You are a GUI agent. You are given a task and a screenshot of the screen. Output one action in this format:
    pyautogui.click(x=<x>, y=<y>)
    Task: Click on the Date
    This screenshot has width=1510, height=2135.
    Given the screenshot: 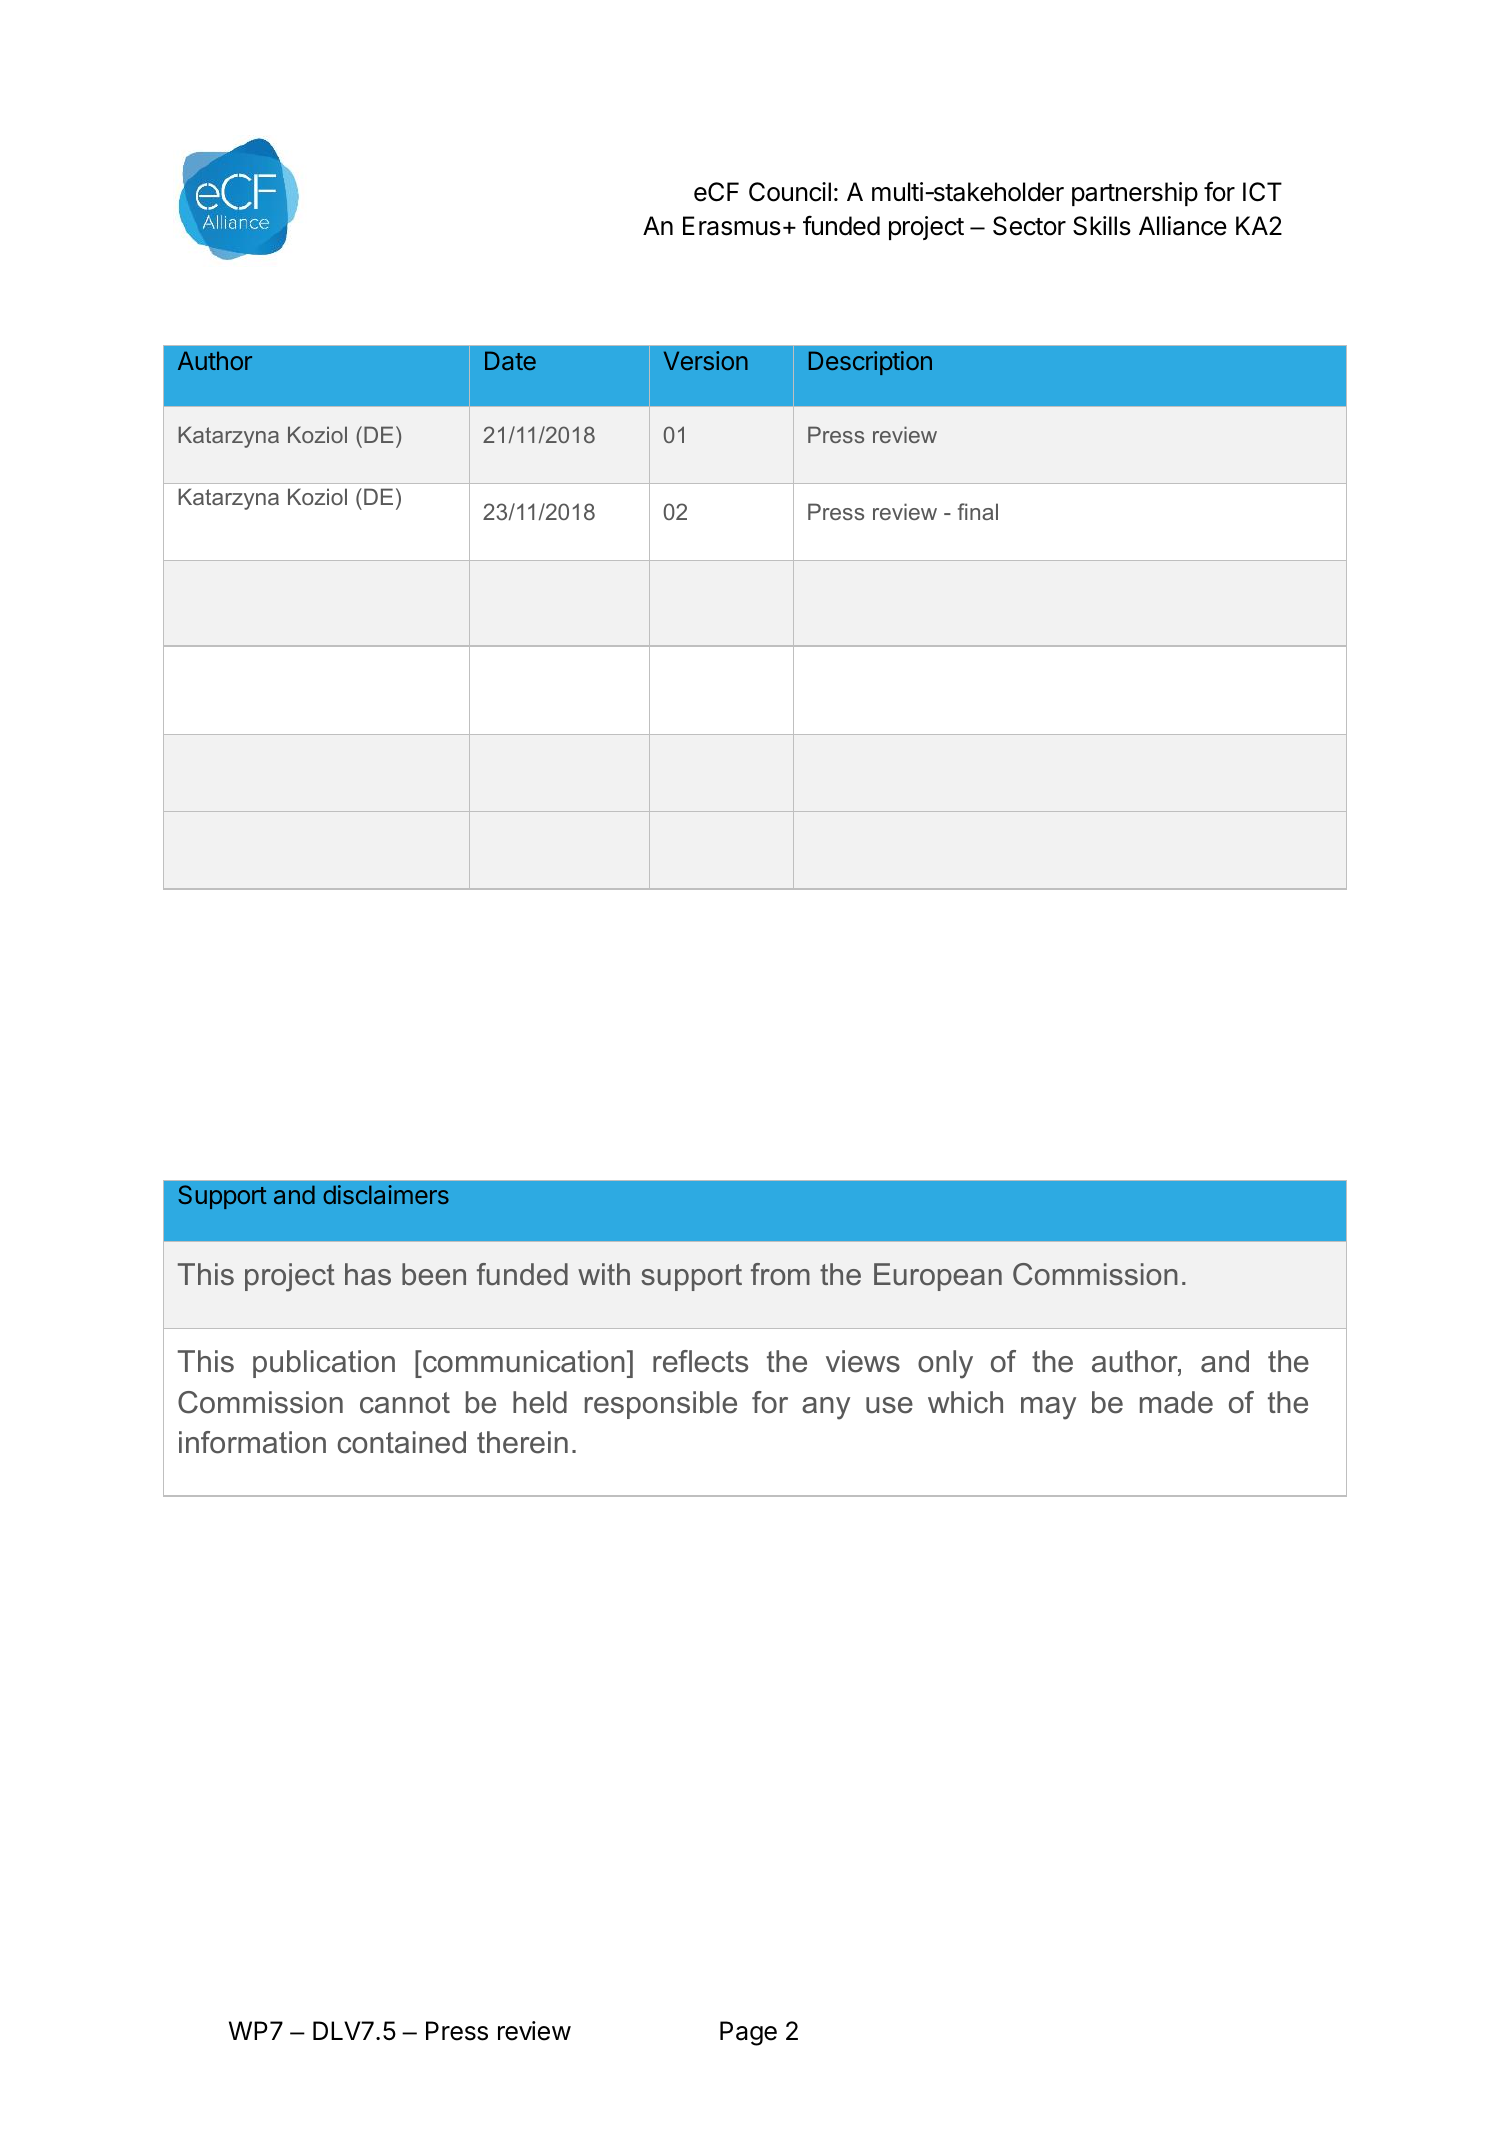 What is the action you would take?
    pyautogui.click(x=510, y=360)
